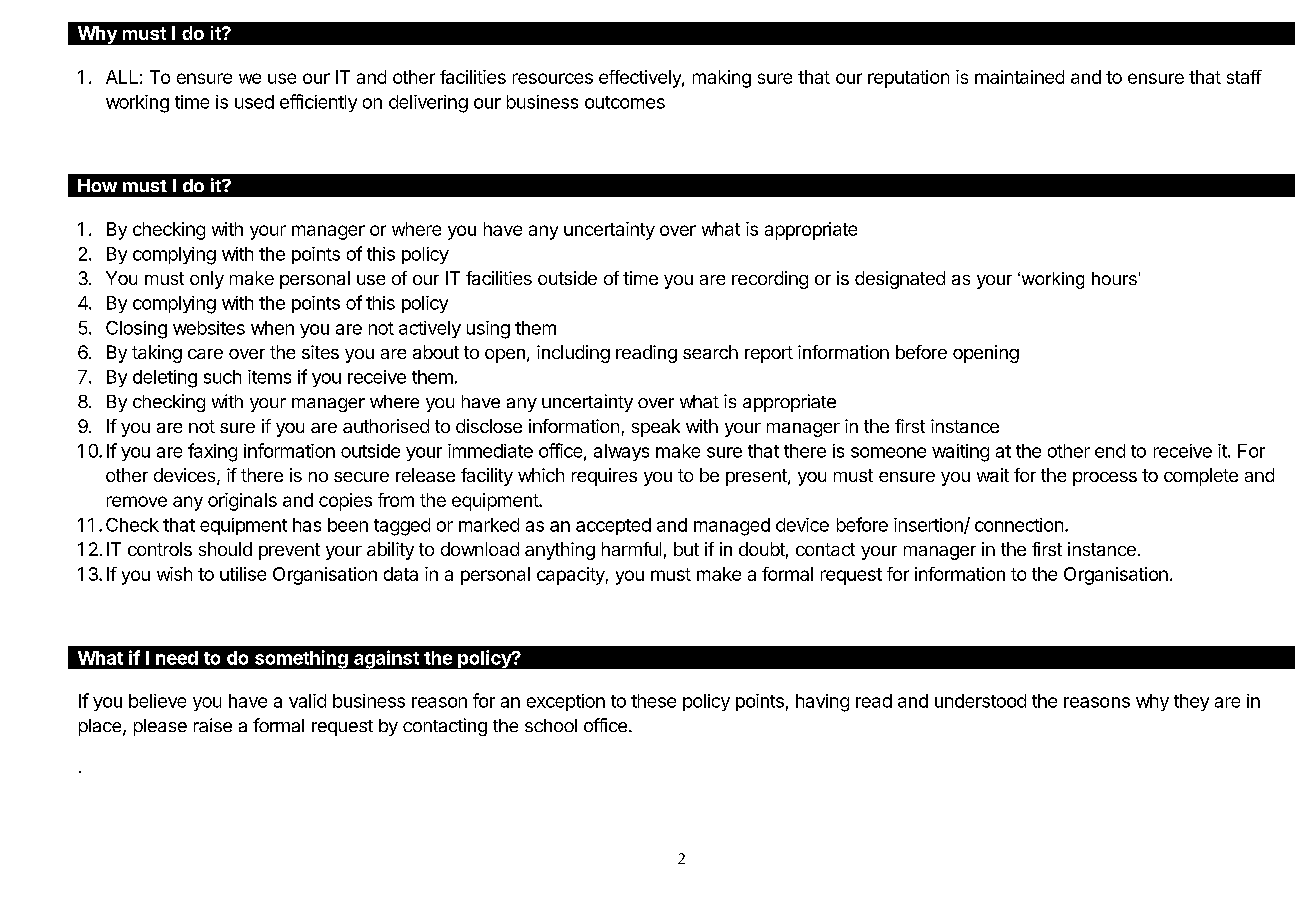  Describe the element at coordinates (213, 725) in the screenshot. I see `raise` at that location.
